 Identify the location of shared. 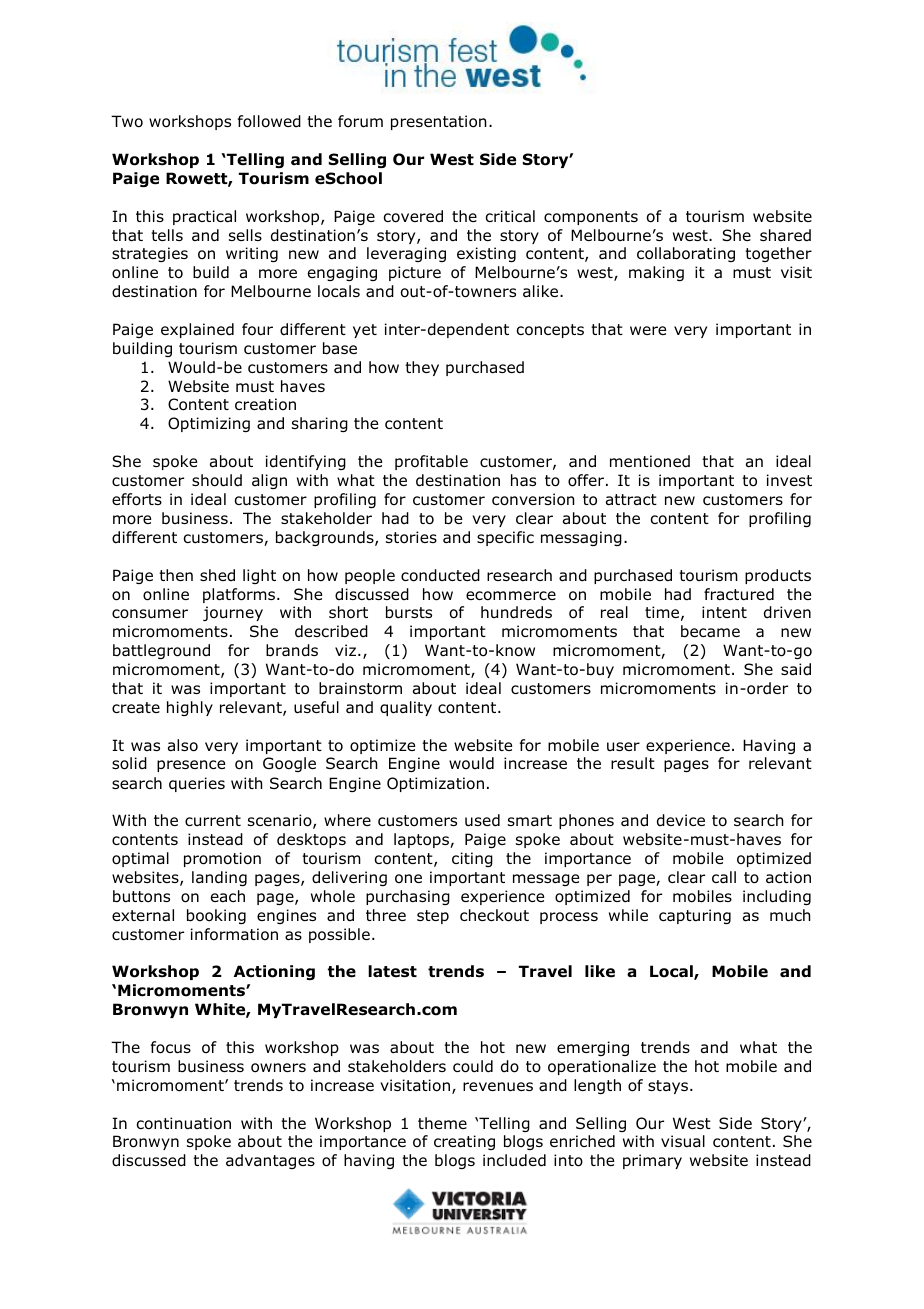
(785, 235).
